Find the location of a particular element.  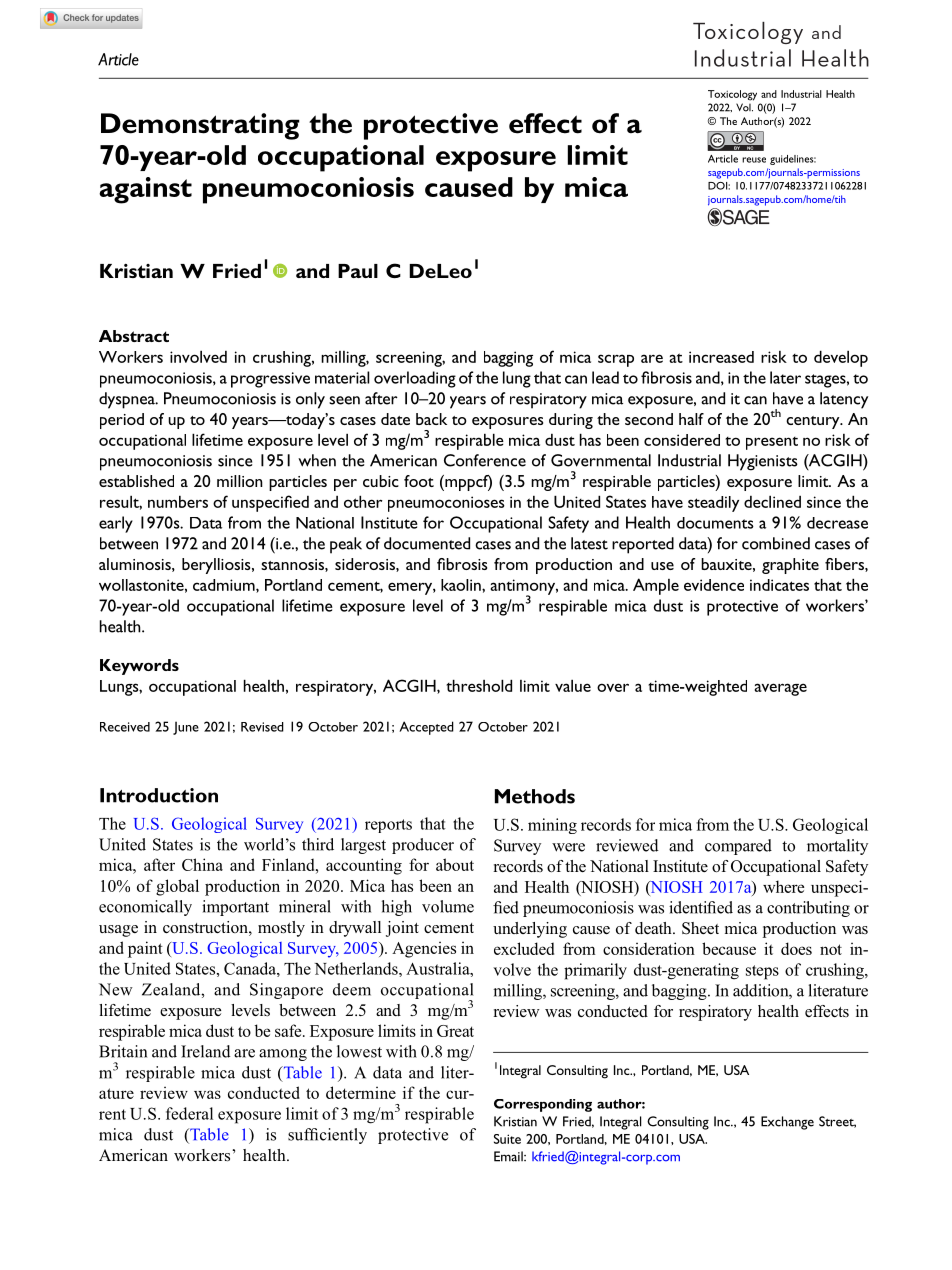

Keywords is located at coordinates (139, 667).
